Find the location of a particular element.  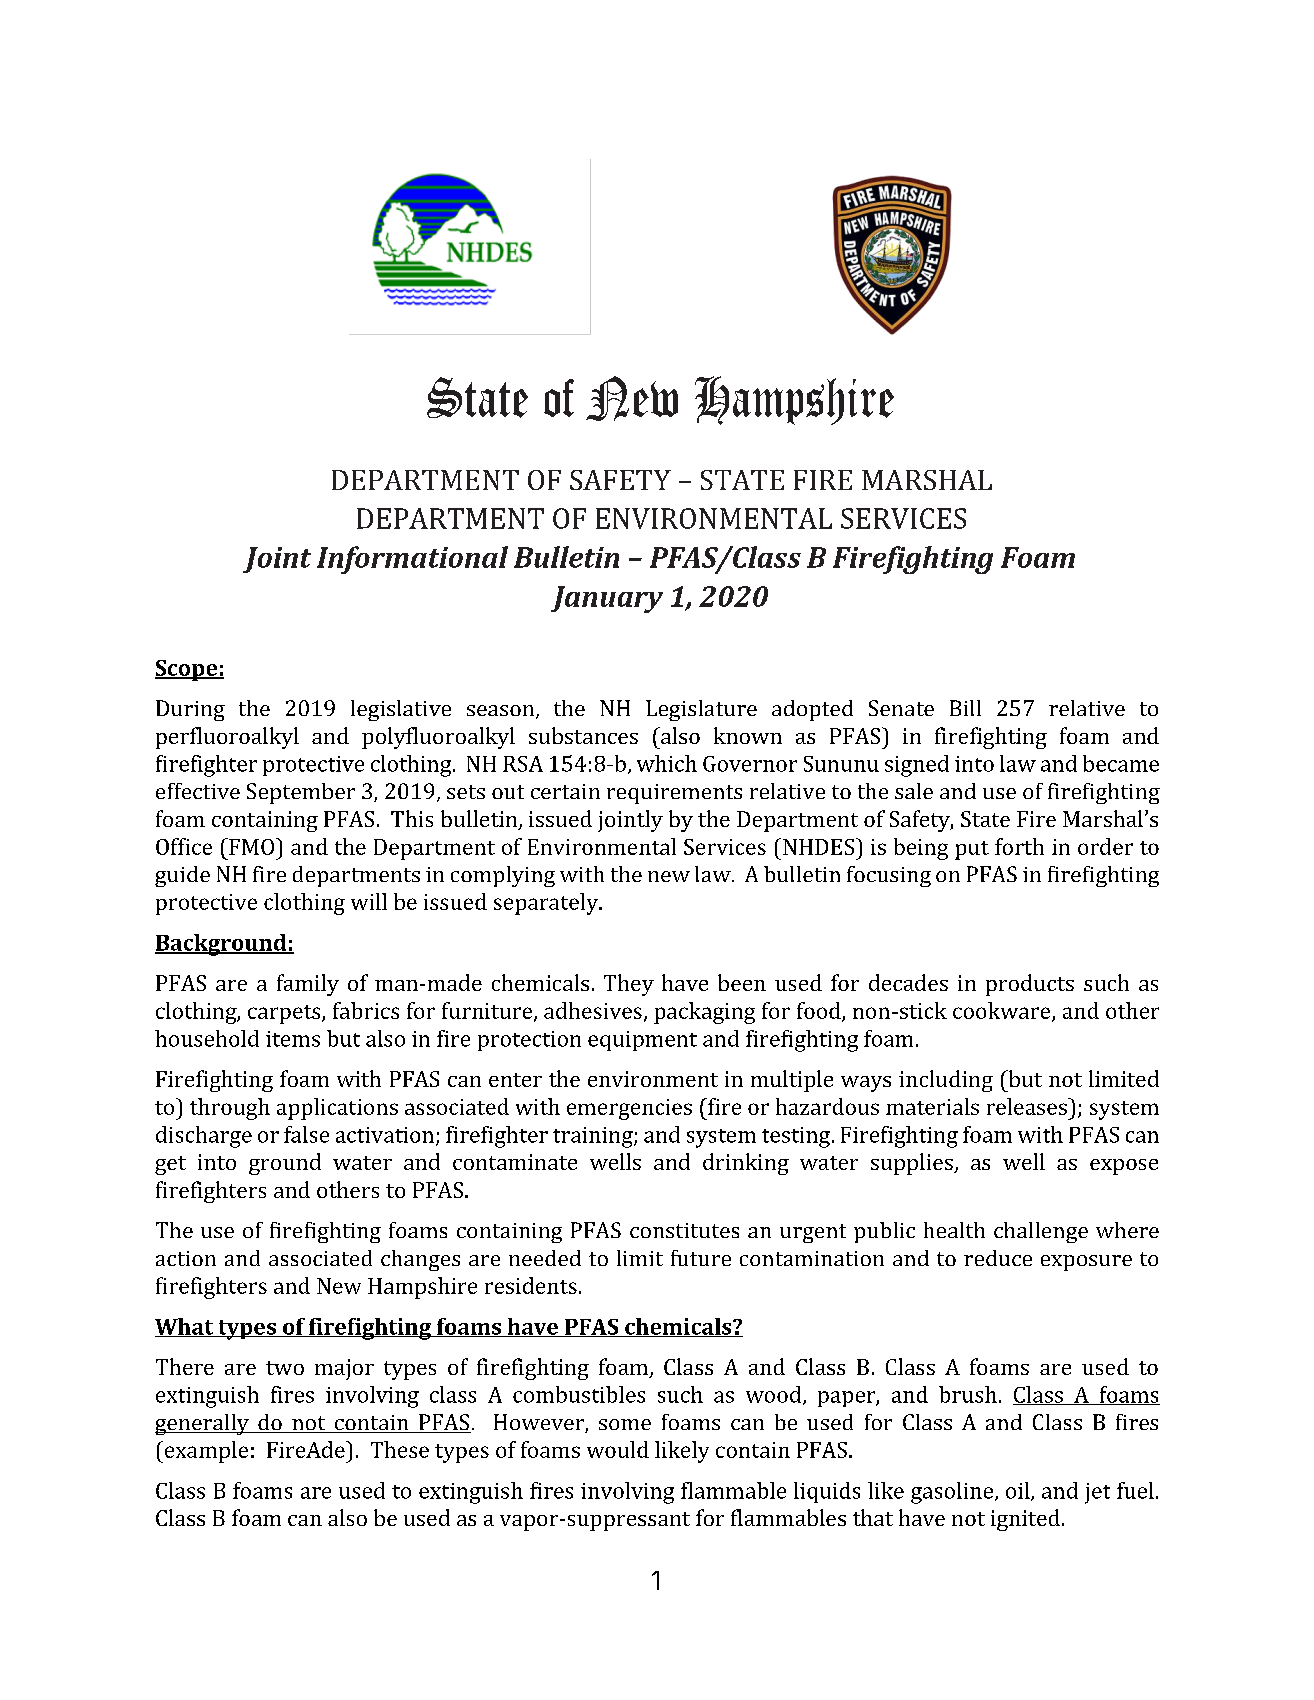

September is located at coordinates (301, 793).
